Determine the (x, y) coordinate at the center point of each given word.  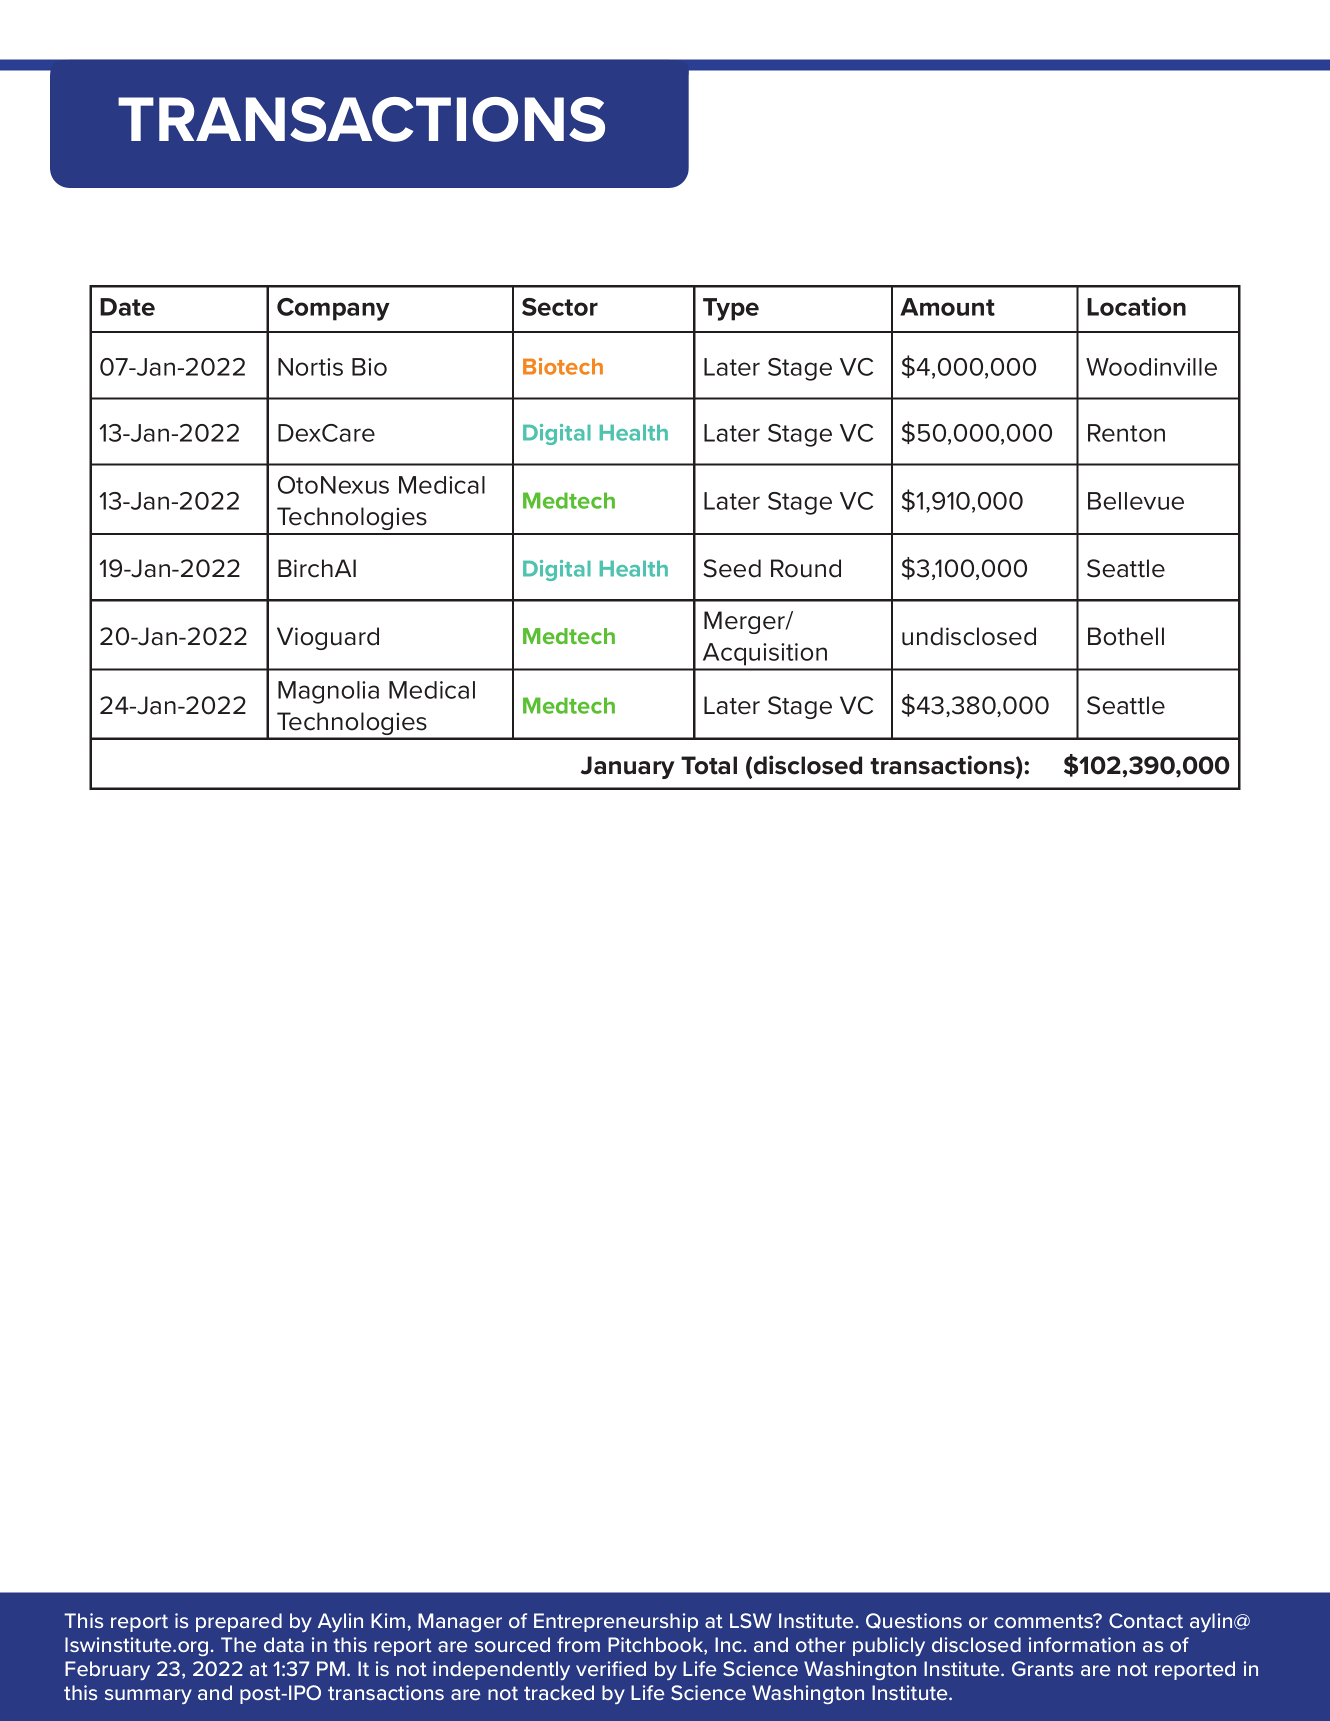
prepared (239, 1622)
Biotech (563, 366)
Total (709, 765)
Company (333, 309)
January (628, 767)
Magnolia (328, 692)
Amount (947, 307)
